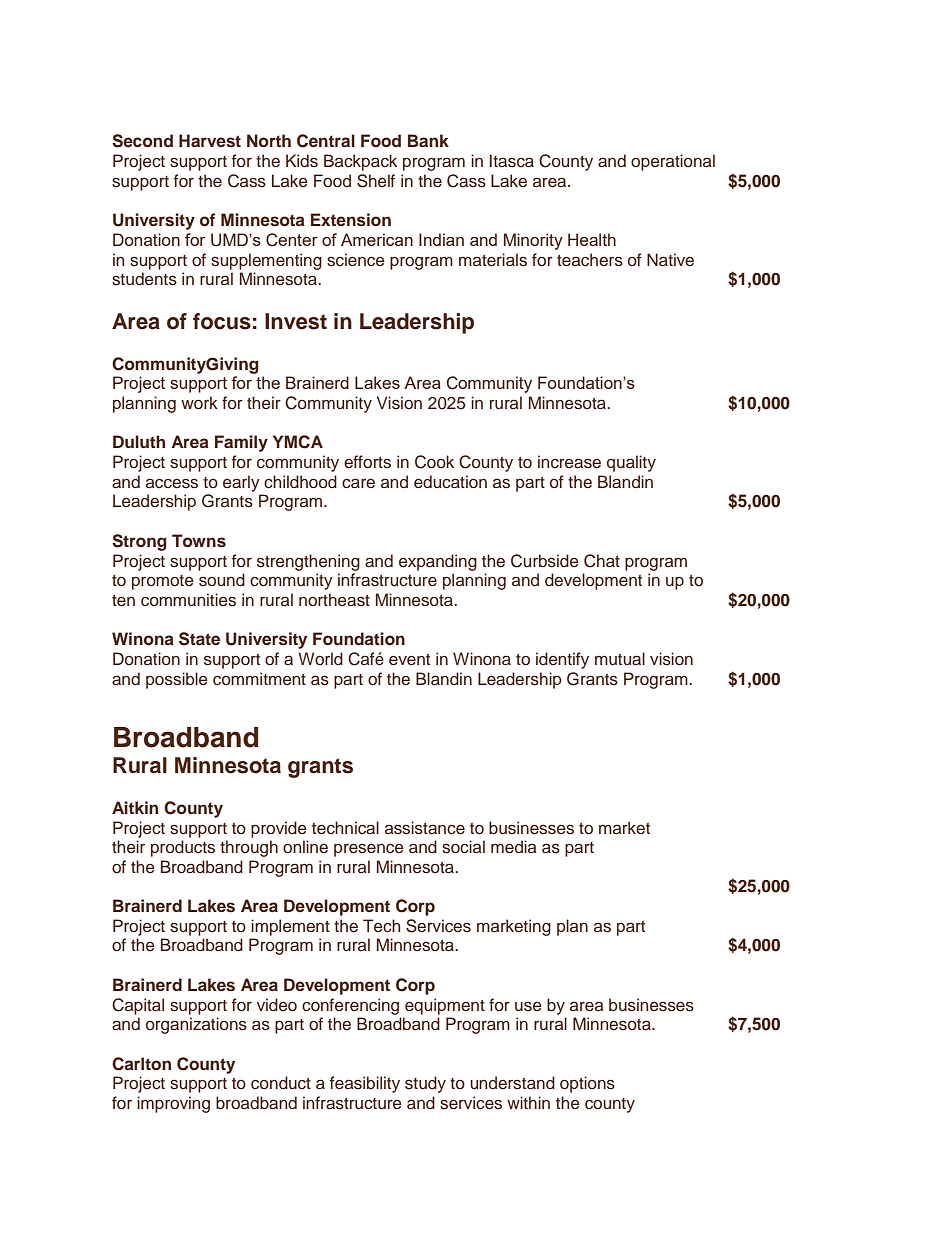 The height and width of the screenshot is (1233, 952). Describe the element at coordinates (183, 848) in the screenshot. I see `products` at that location.
